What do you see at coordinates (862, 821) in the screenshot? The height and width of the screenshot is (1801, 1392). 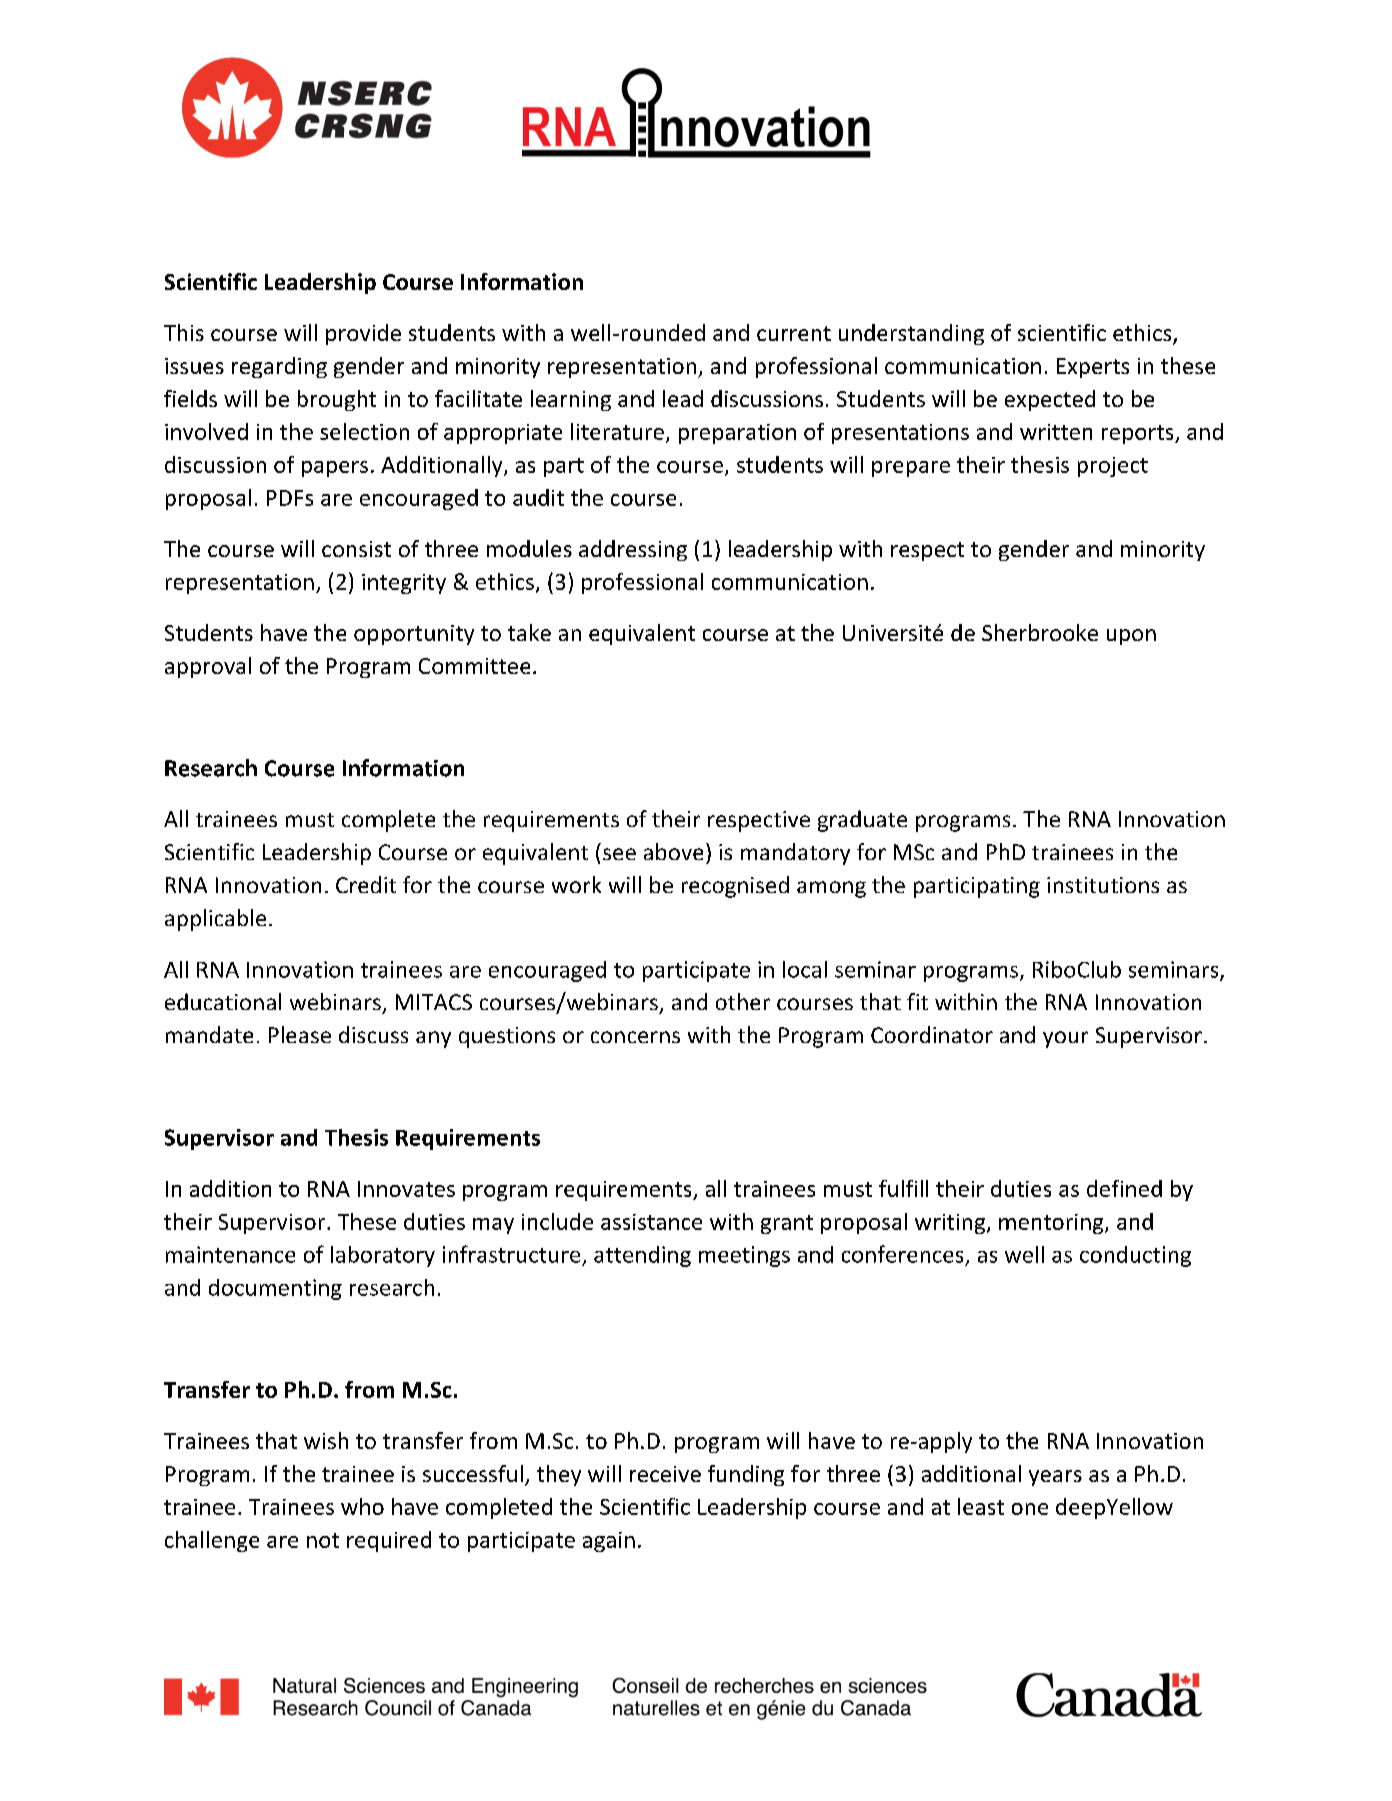 I see `graduate` at bounding box center [862, 821].
